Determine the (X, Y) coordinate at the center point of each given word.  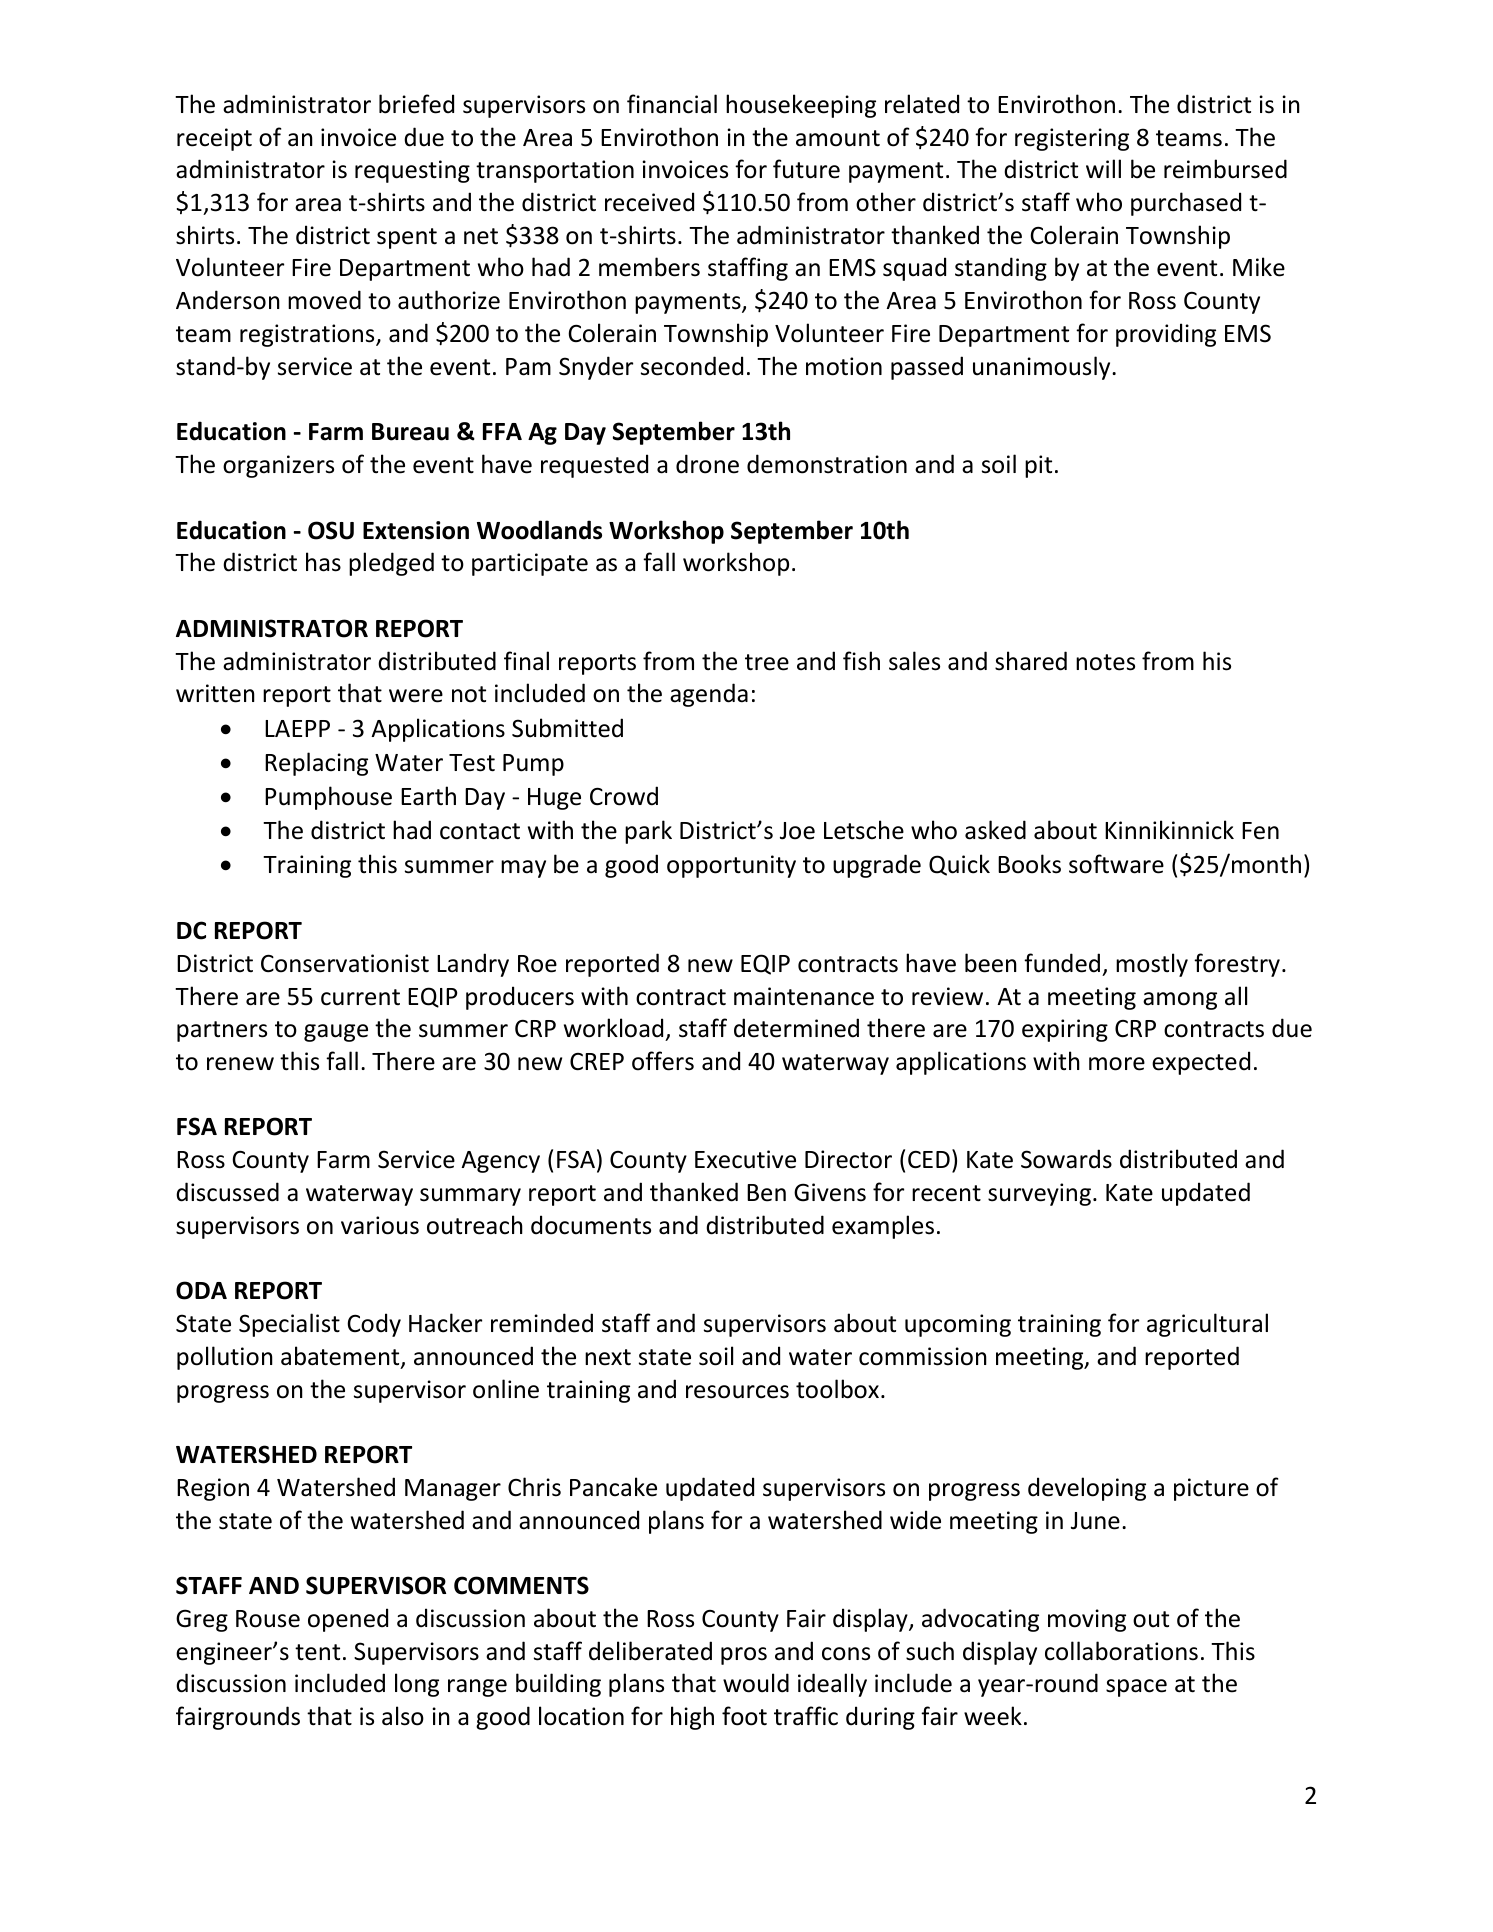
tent (317, 1652)
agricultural (1207, 1325)
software (1116, 864)
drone (707, 464)
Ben (766, 1193)
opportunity (731, 866)
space (1136, 1688)
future (806, 169)
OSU (331, 530)
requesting (412, 171)
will (1103, 168)
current (360, 997)
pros (744, 1656)
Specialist (289, 1325)
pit (1038, 466)
